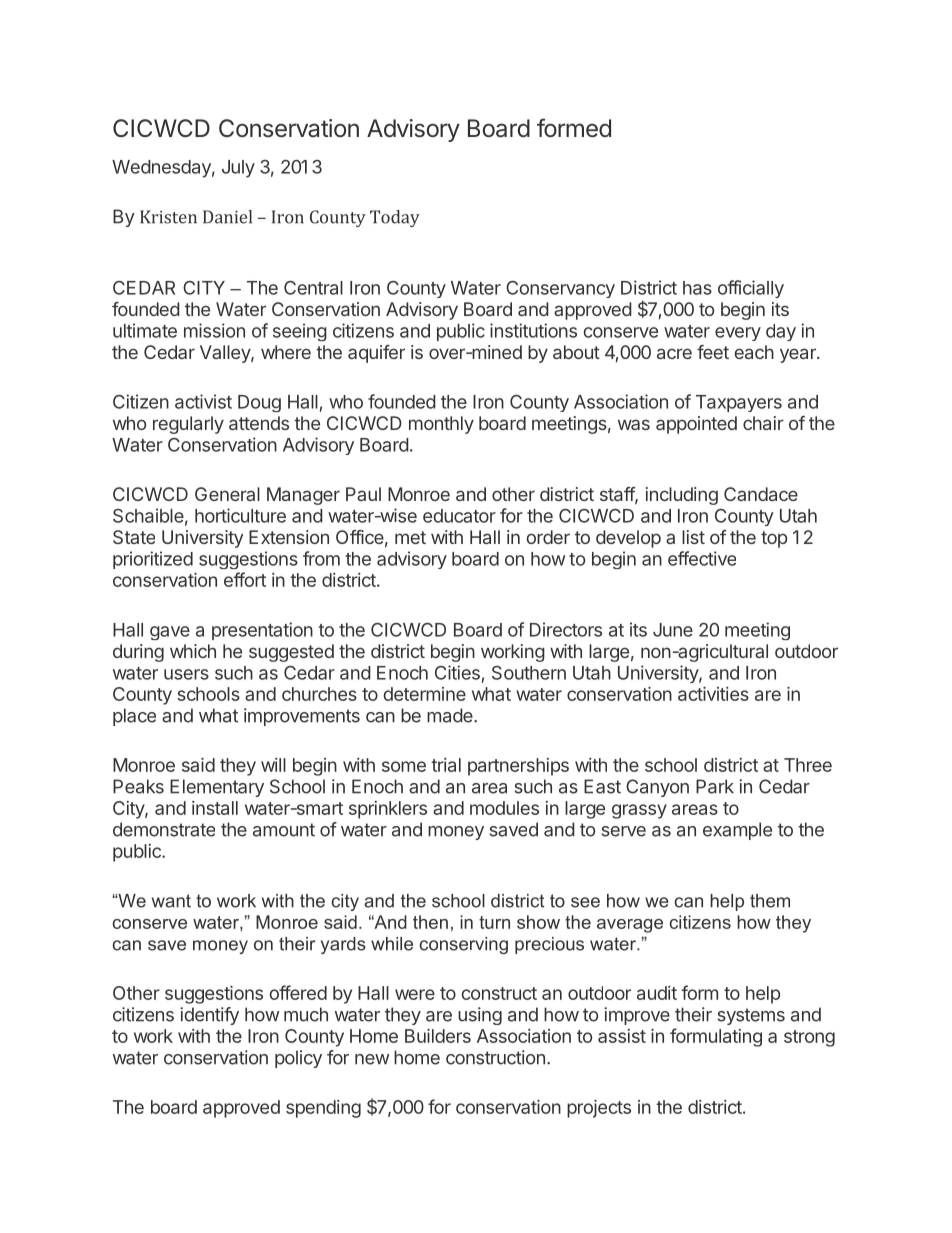 The width and height of the screenshot is (952, 1233). What do you see at coordinates (459, 516) in the screenshot?
I see `educator` at bounding box center [459, 516].
